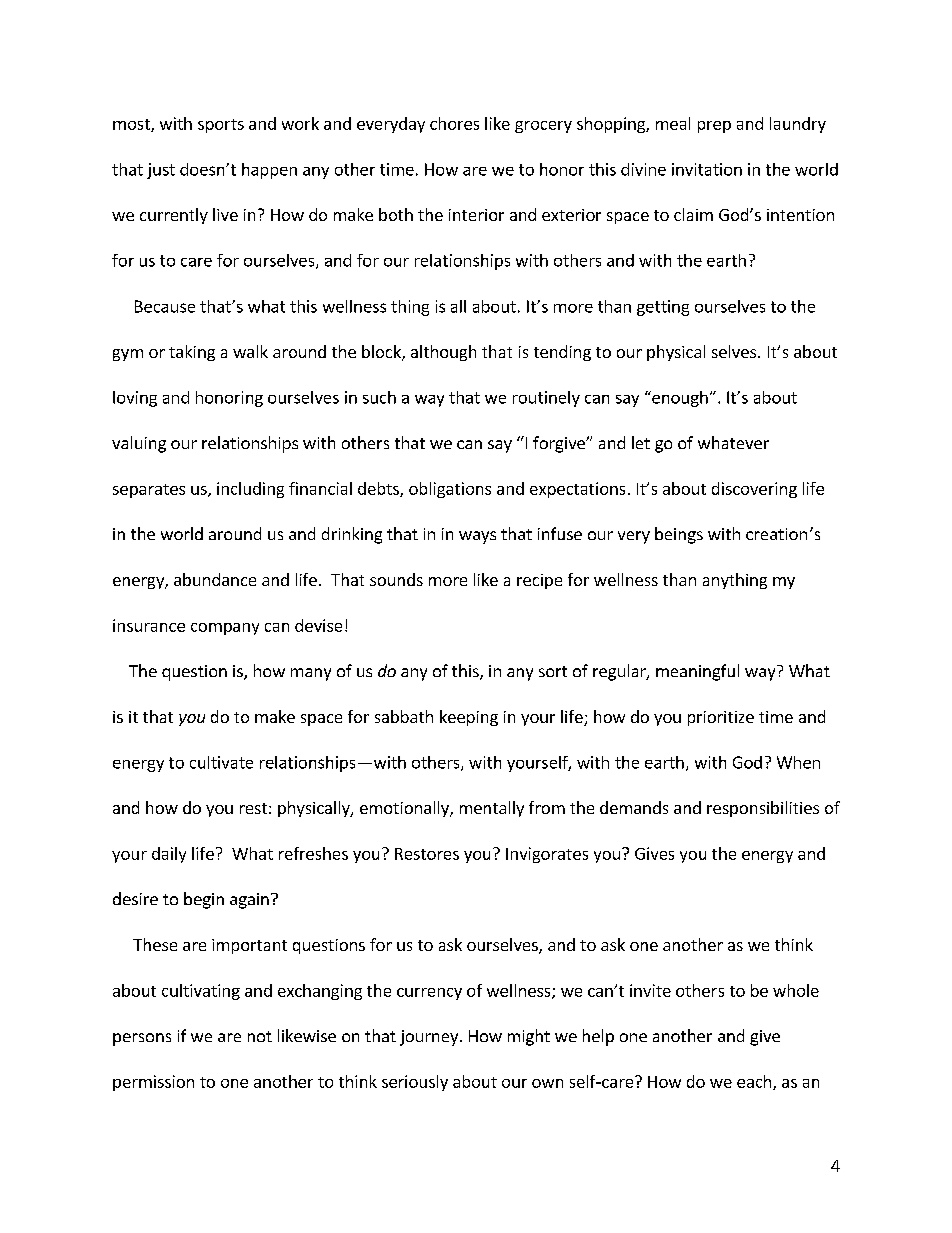 The height and width of the document is (1233, 952). What do you see at coordinates (679, 399) in the document?
I see `enough` at bounding box center [679, 399].
